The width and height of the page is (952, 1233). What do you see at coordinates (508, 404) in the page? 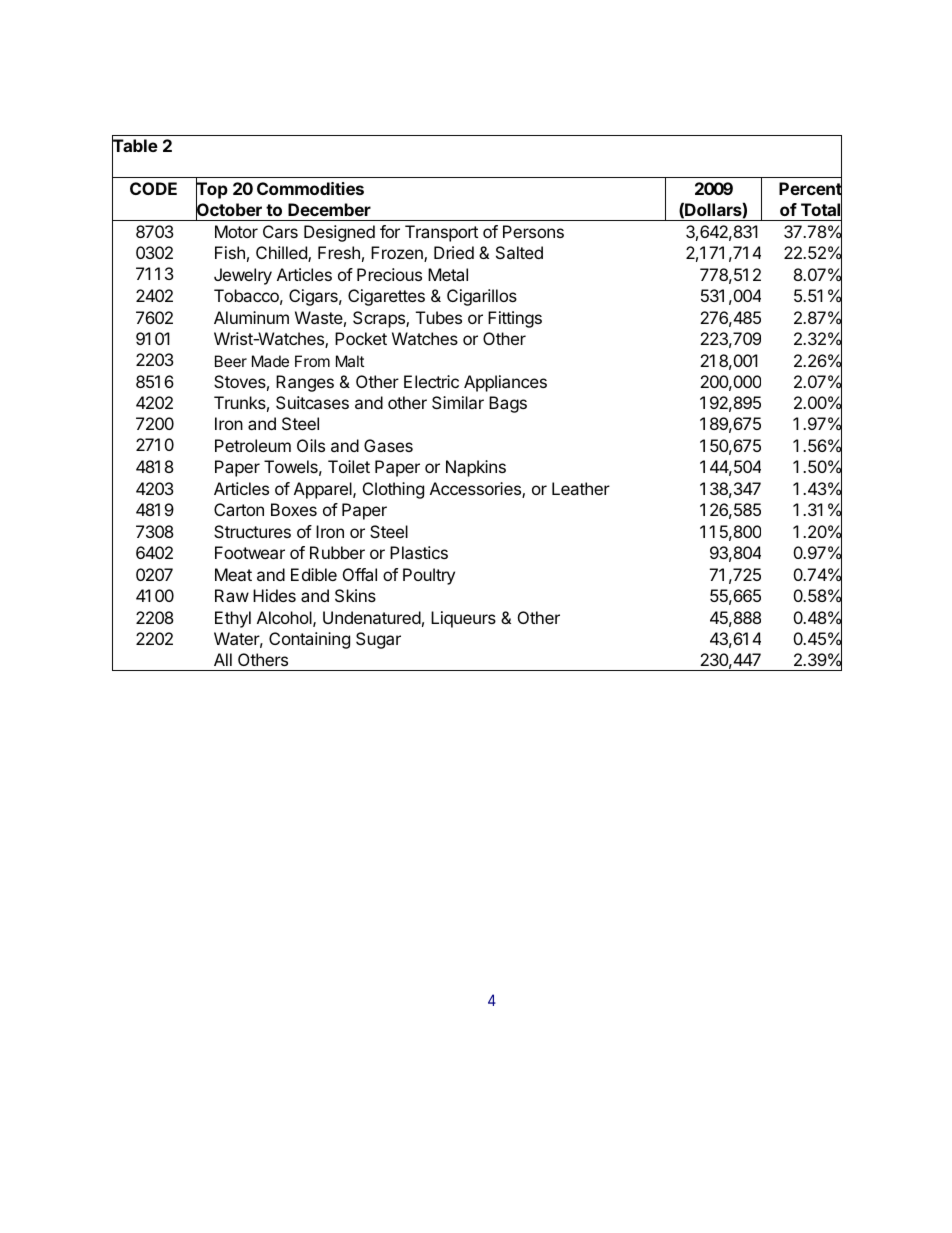
I see `Bags` at bounding box center [508, 404].
